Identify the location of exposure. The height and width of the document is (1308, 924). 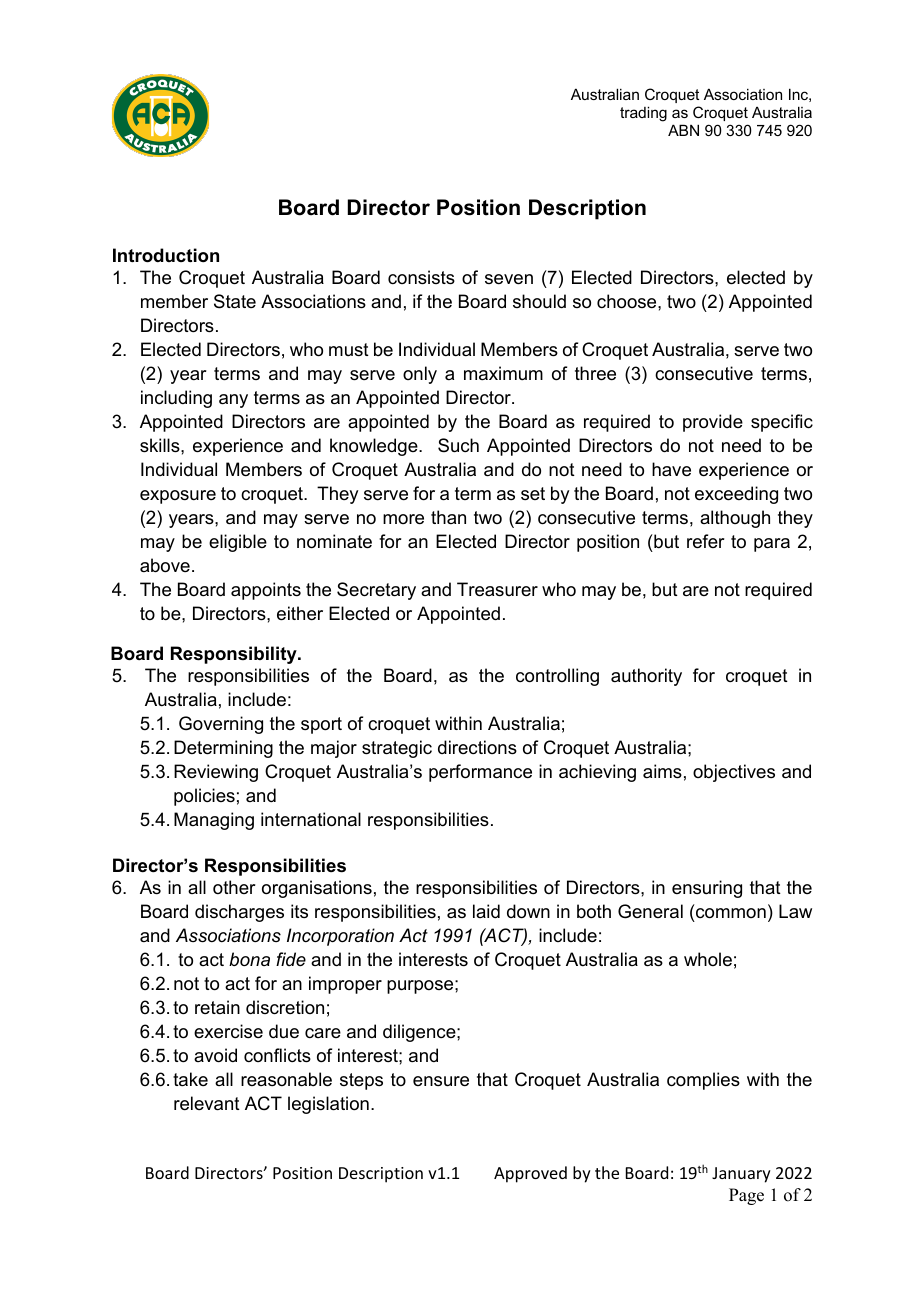
(178, 497).
